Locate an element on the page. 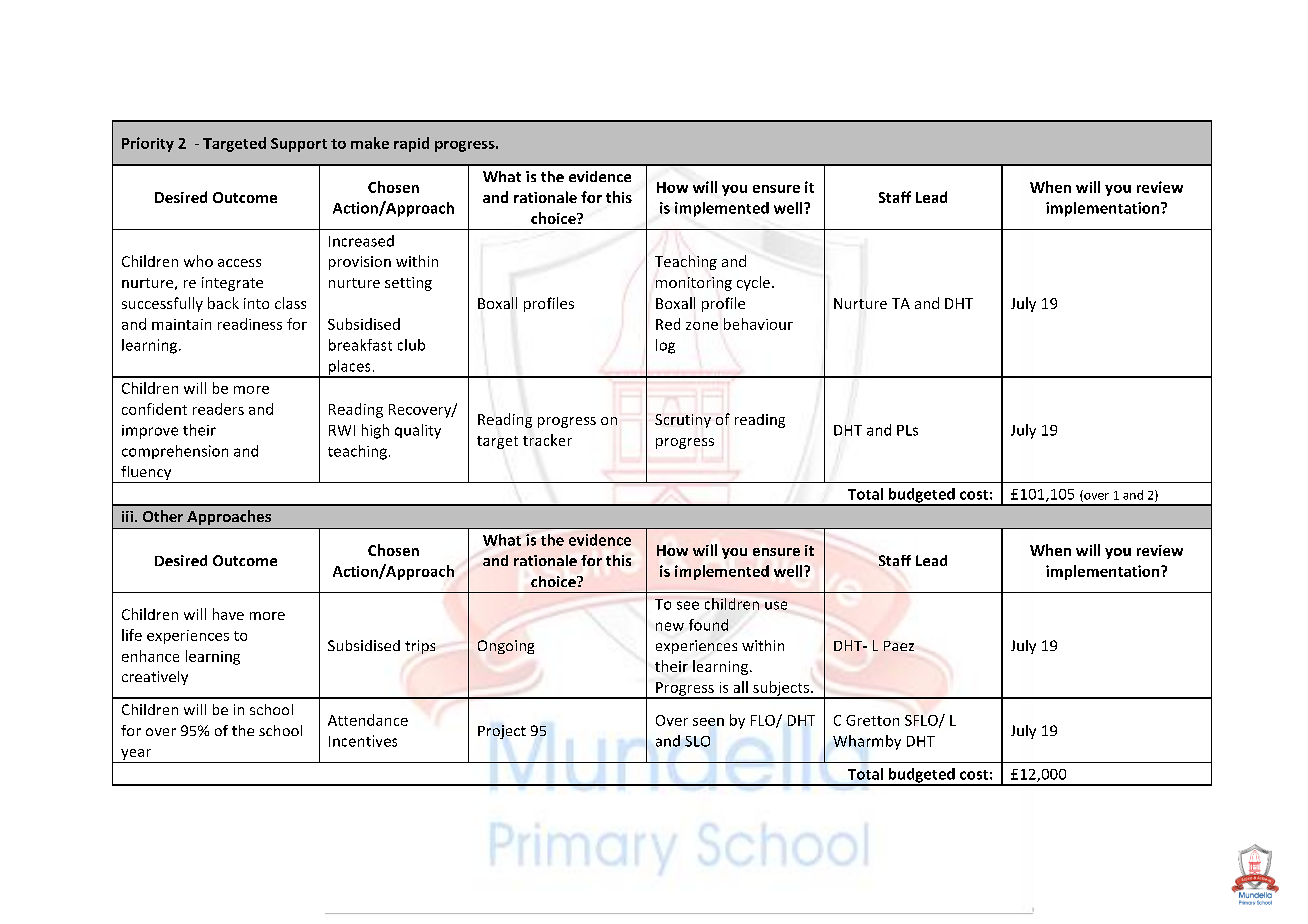  Priority is located at coordinates (148, 144).
